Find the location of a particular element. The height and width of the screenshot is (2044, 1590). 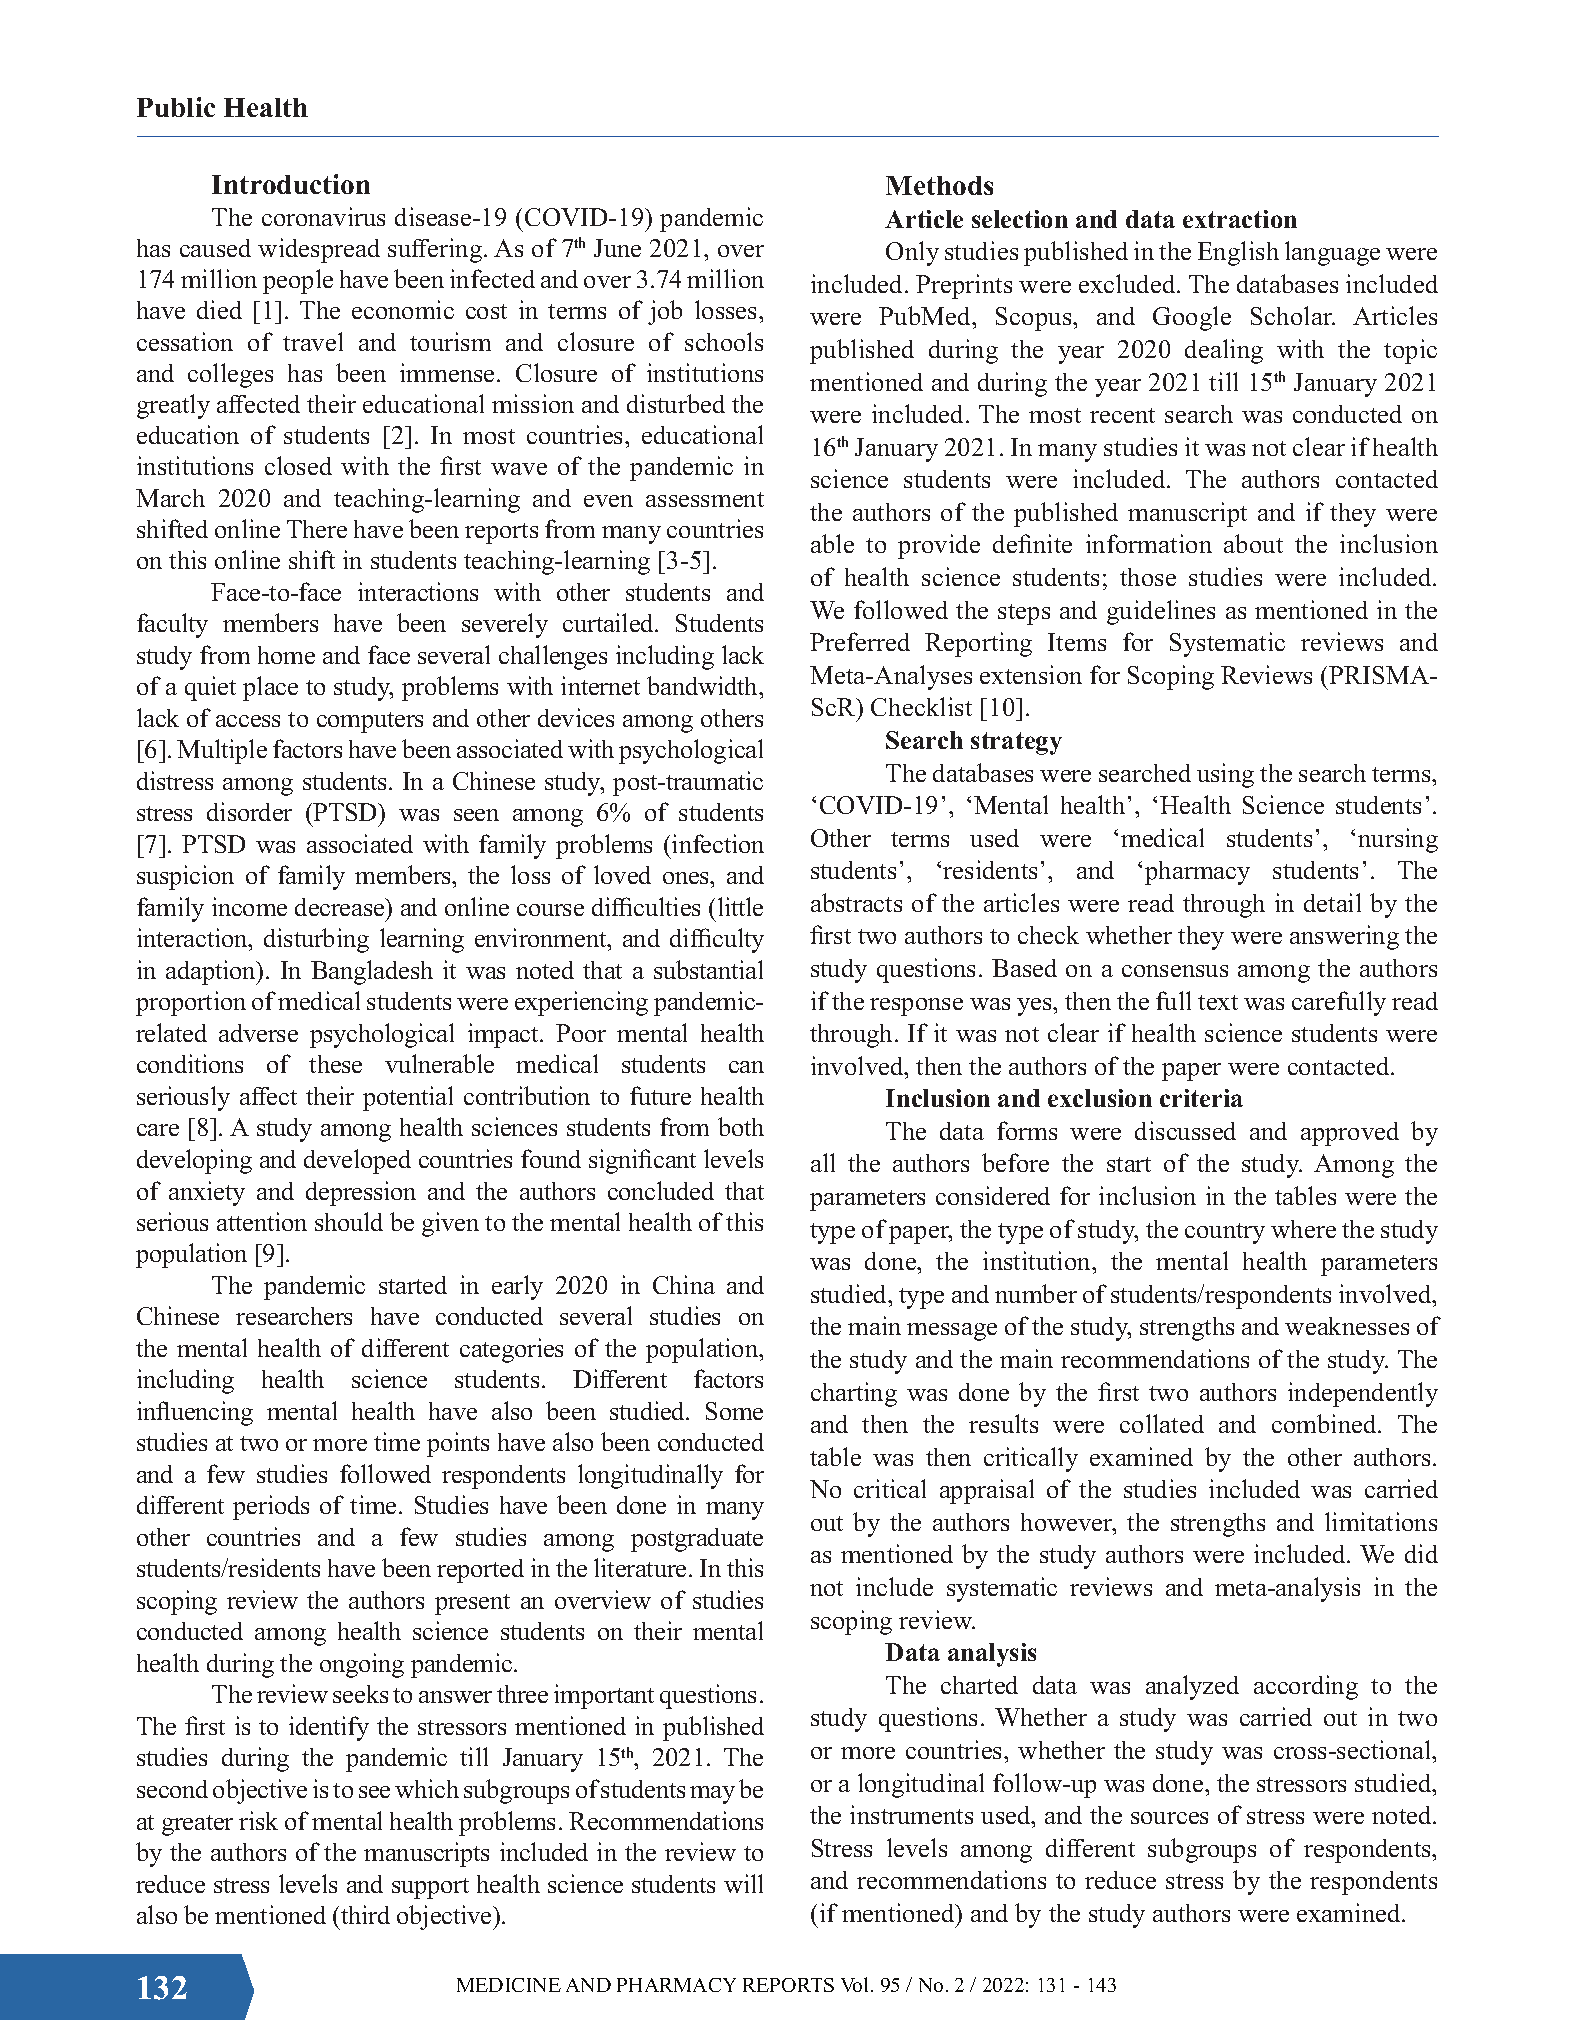

Preferred is located at coordinates (860, 641).
